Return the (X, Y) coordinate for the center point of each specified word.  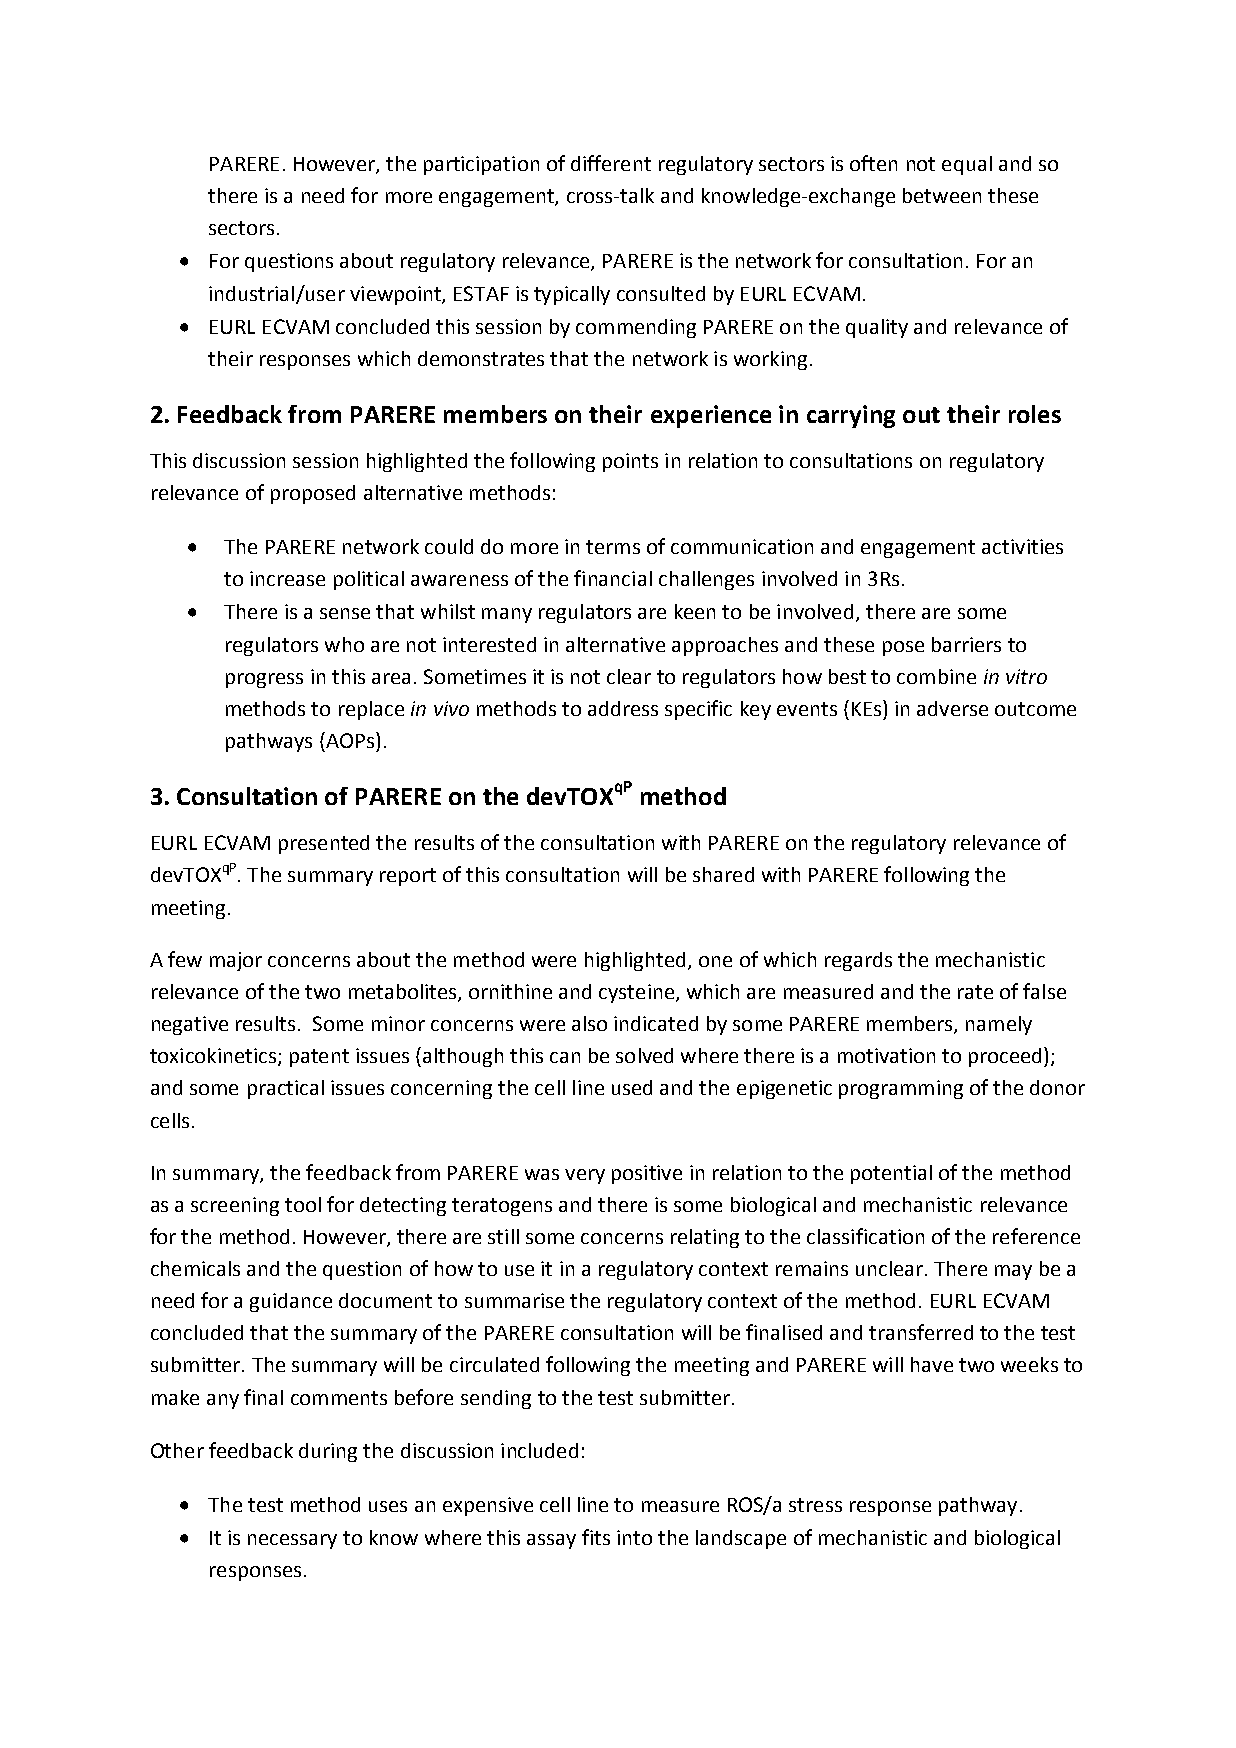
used (632, 1087)
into (634, 1537)
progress (264, 680)
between (942, 195)
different (611, 163)
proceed (1005, 1057)
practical (286, 1089)
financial (613, 578)
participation (481, 165)
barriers (966, 644)
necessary (292, 1541)
